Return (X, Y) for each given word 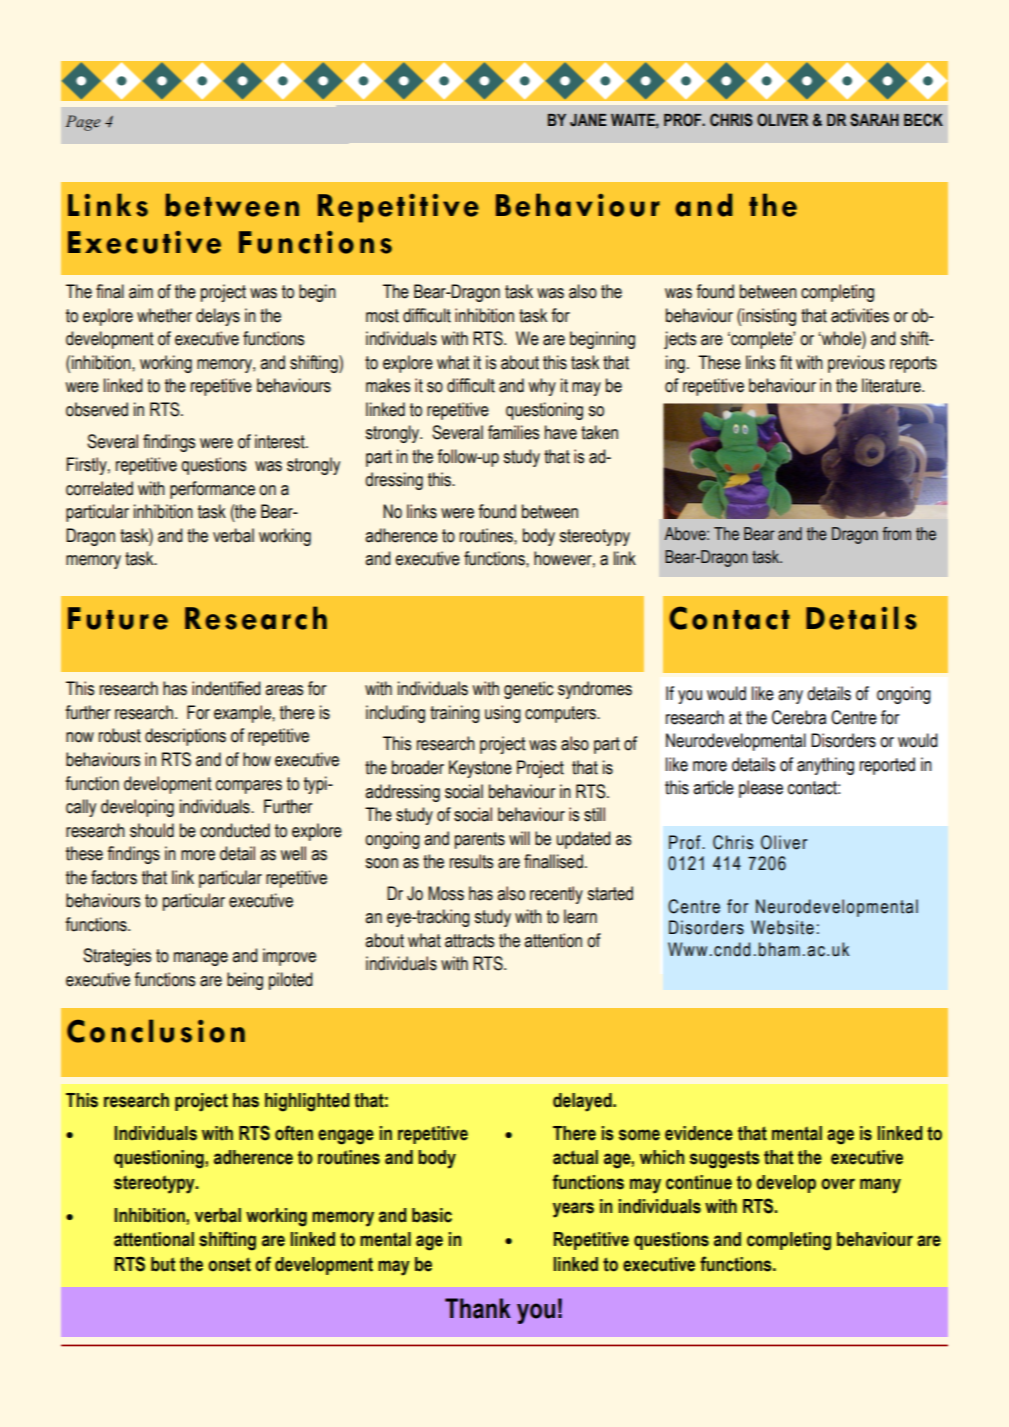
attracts (469, 941)
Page (83, 123)
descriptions (185, 737)
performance (212, 490)
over (838, 1184)
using (503, 714)
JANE (588, 120)
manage (201, 959)
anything (825, 766)
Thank (478, 1308)
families (513, 432)
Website (782, 927)
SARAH (874, 120)
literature (892, 385)
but (163, 1264)
